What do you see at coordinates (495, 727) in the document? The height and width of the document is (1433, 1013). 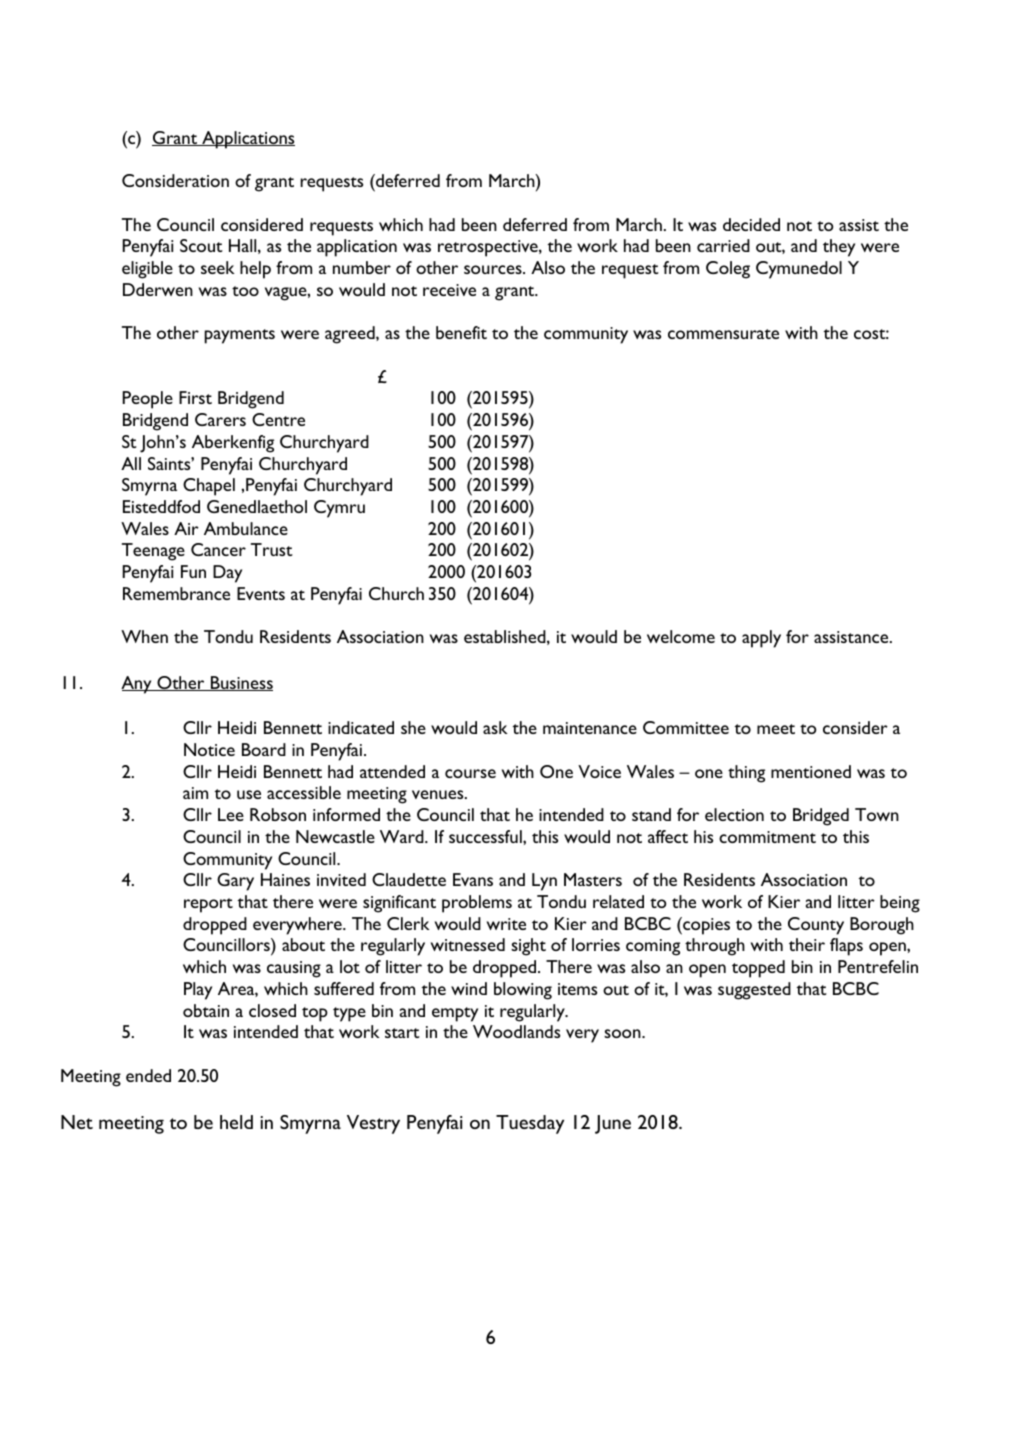 I see `ask` at bounding box center [495, 727].
